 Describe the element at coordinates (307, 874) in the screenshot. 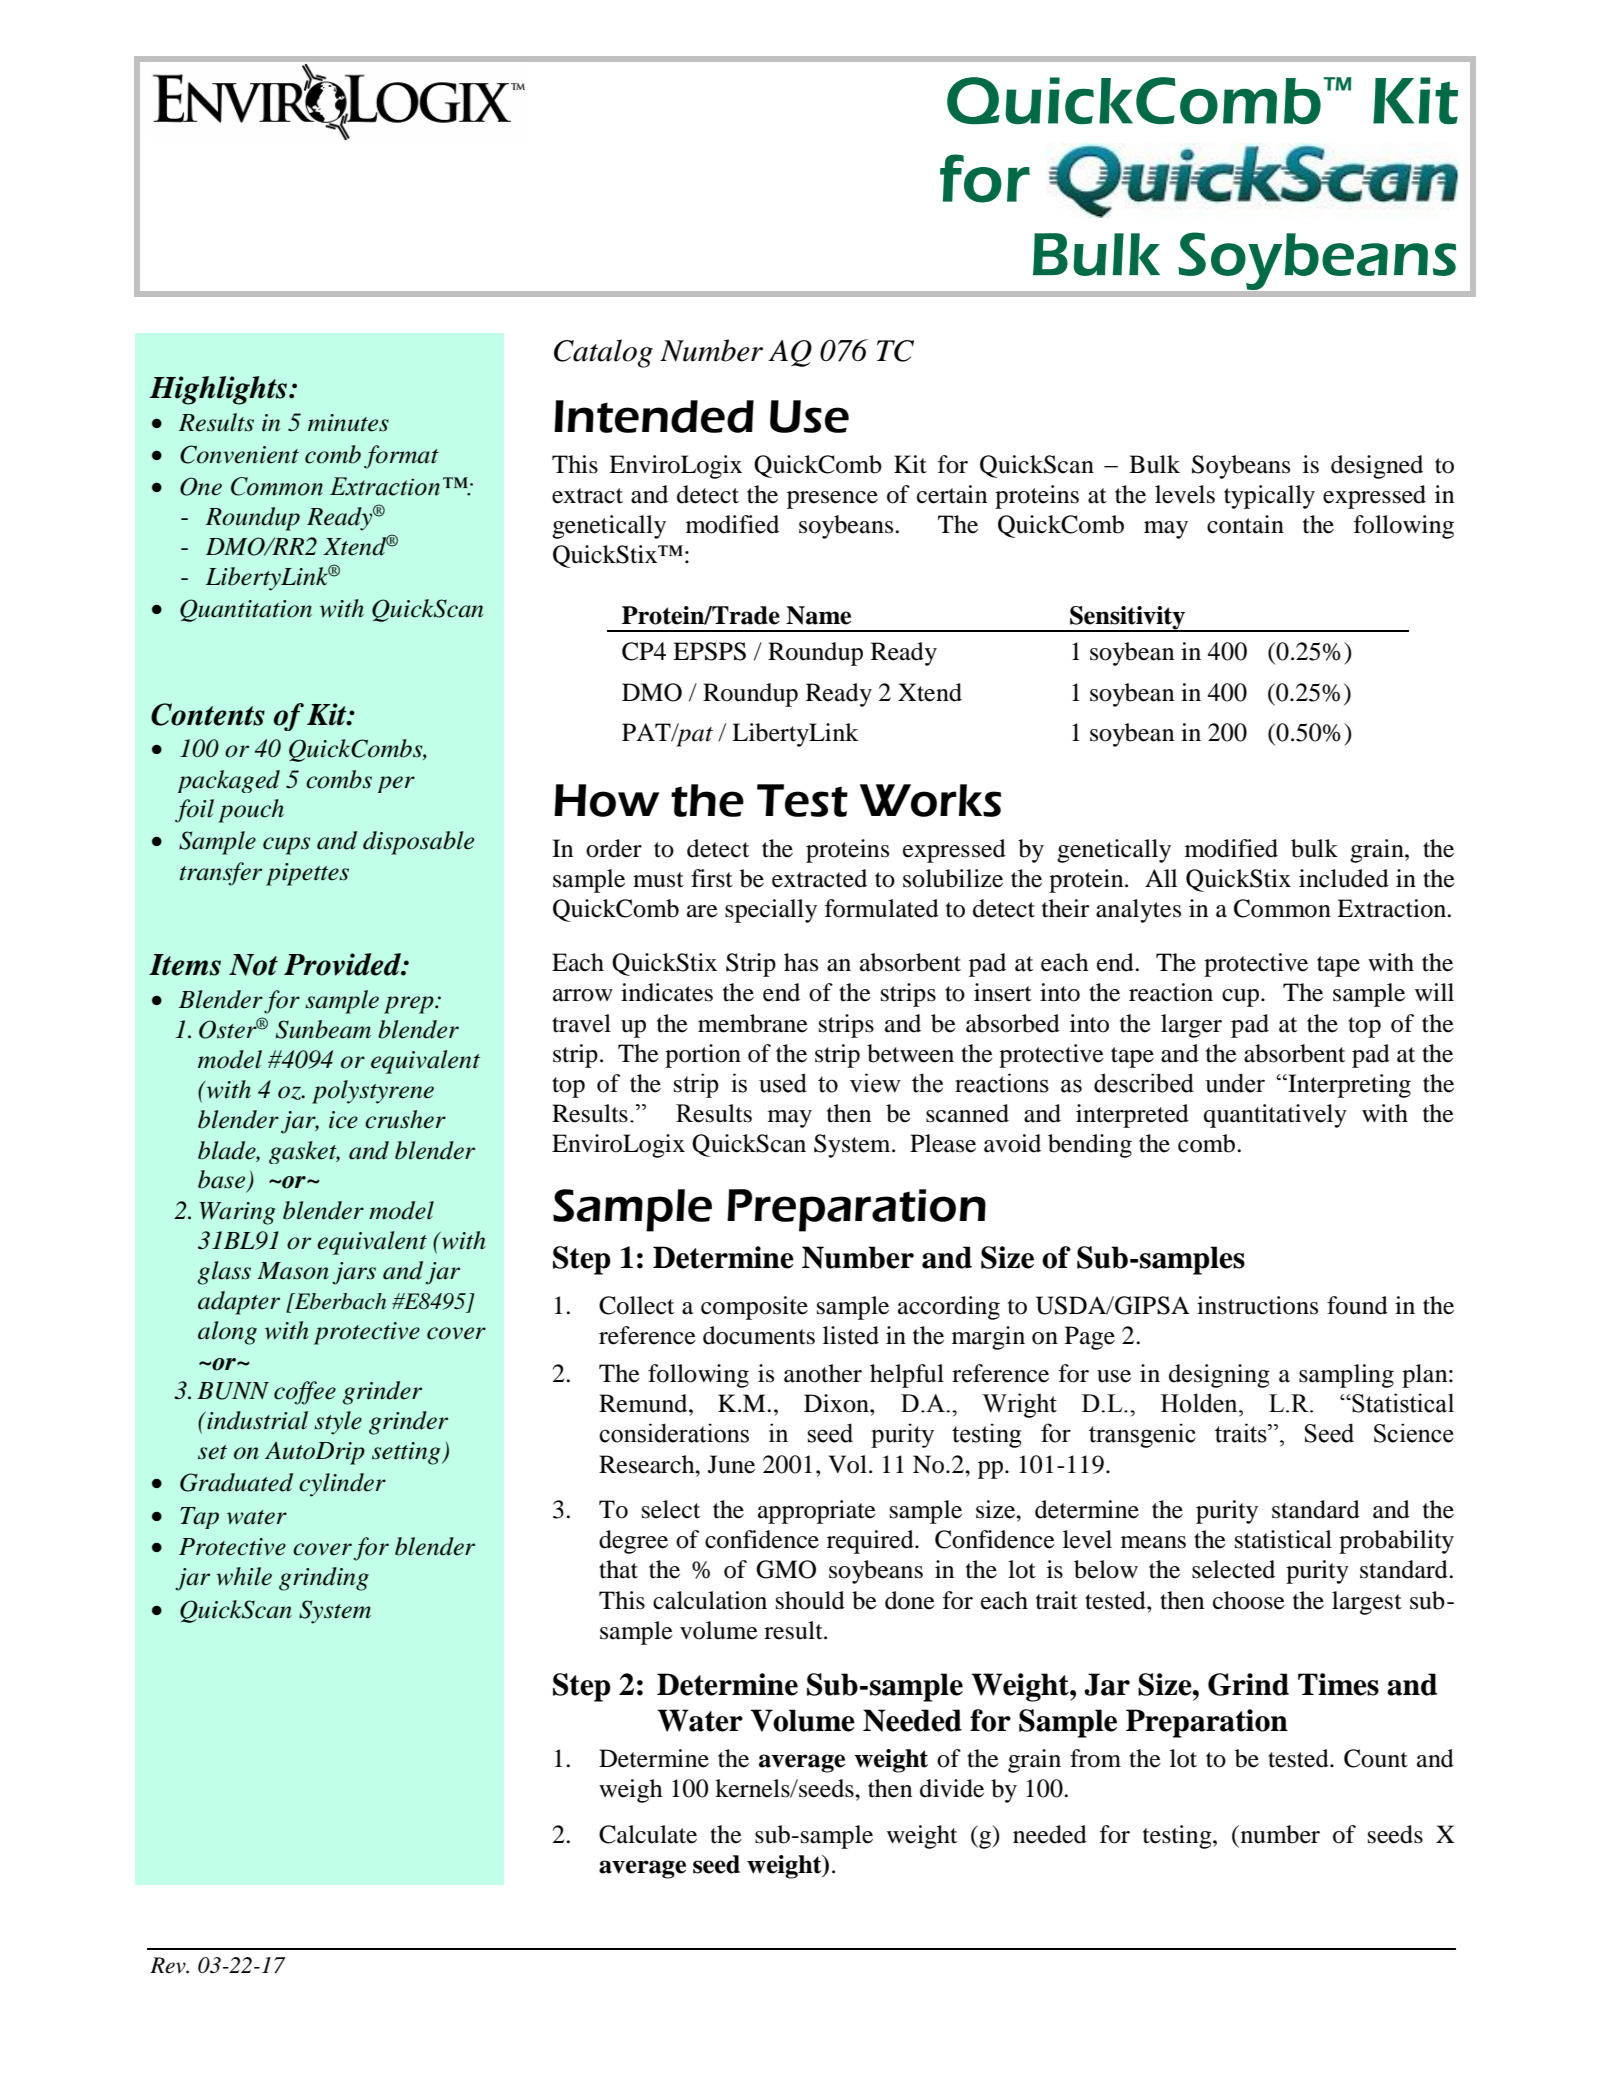

I see `pipettes` at that location.
